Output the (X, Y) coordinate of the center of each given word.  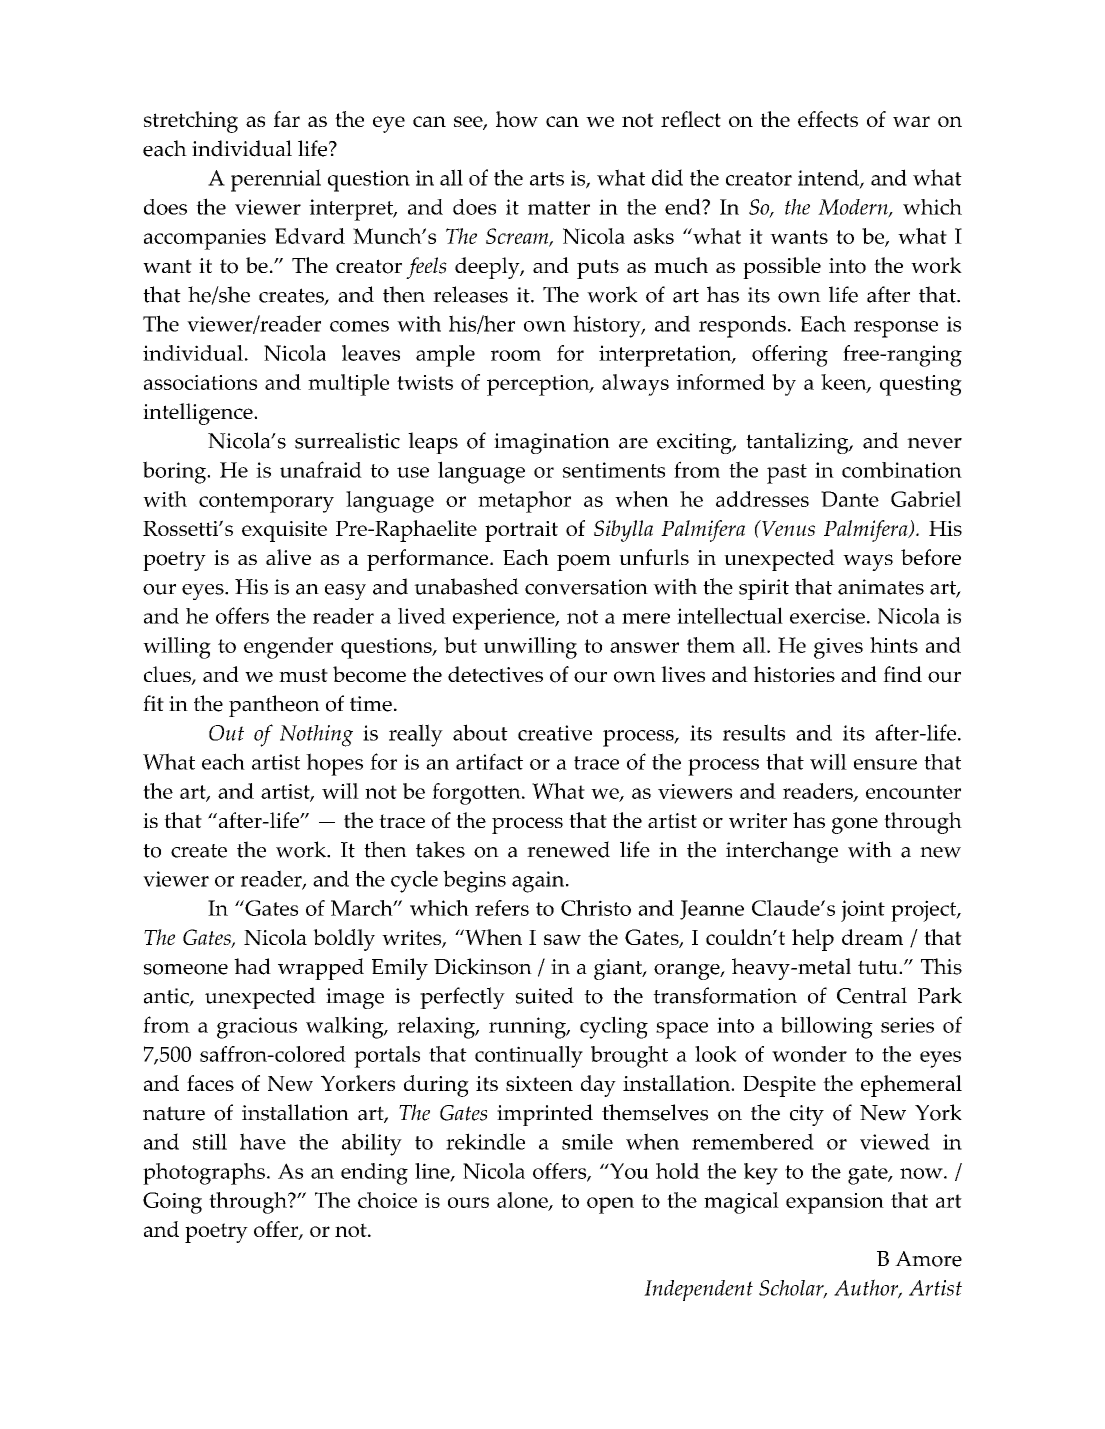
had (252, 966)
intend (829, 178)
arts (547, 179)
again (539, 882)
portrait (521, 531)
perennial (276, 180)
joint (863, 911)
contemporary (266, 503)
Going (172, 1203)
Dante (850, 499)
